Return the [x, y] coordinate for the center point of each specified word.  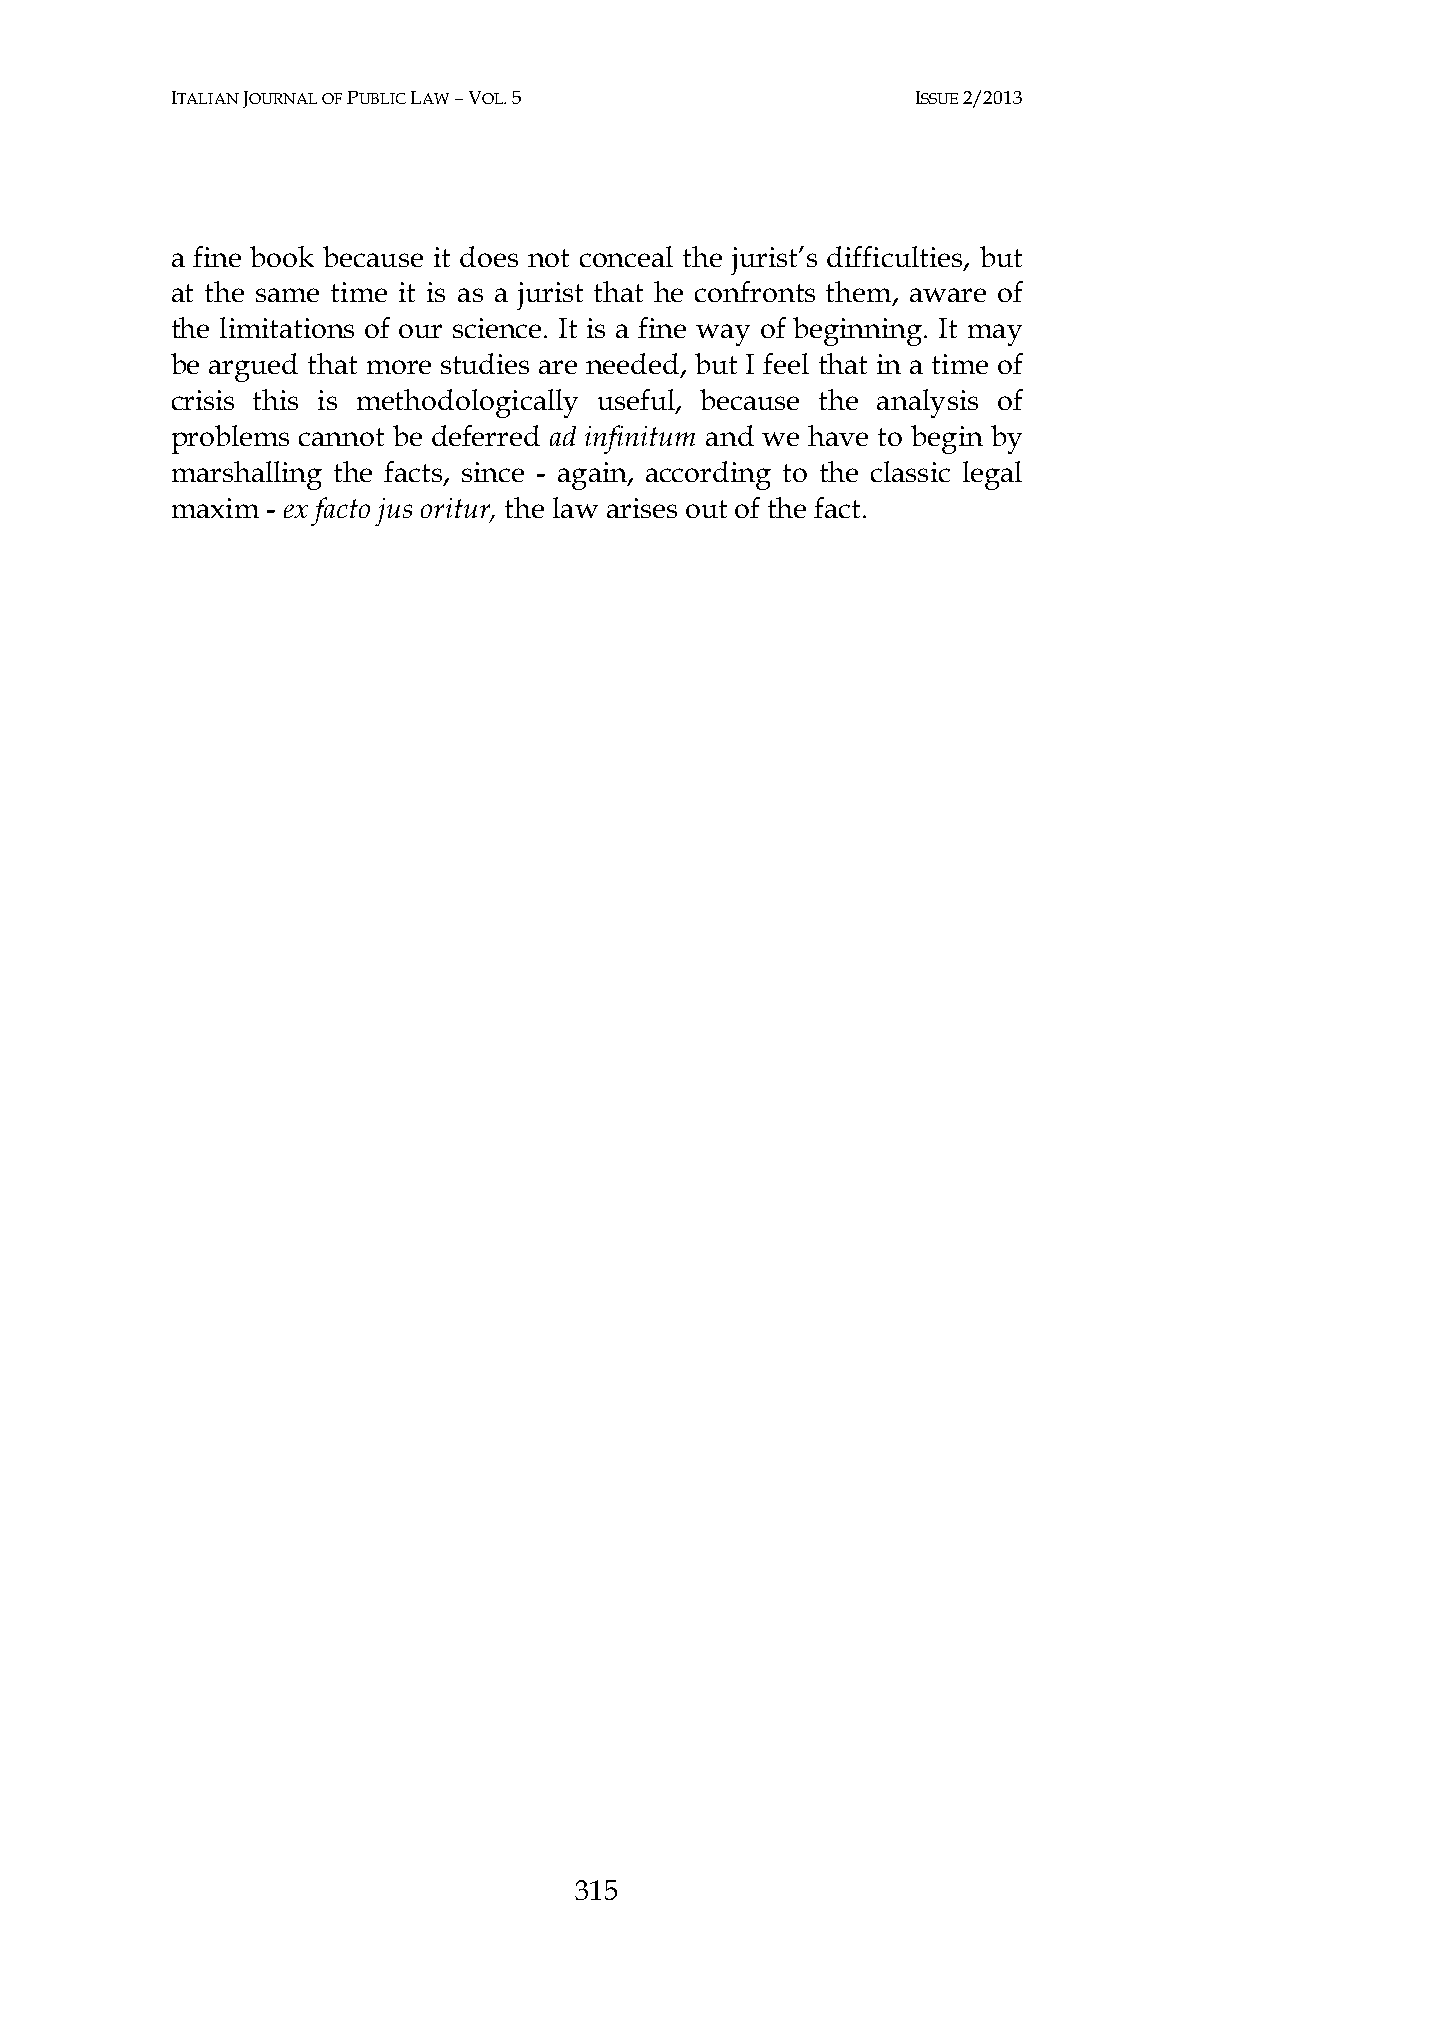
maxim [215, 508]
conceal [626, 256]
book [282, 256]
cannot [341, 437]
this [275, 399]
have [838, 435]
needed [634, 365]
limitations [287, 327]
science [497, 328]
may [995, 335]
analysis [927, 403]
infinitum [640, 439]
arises [642, 508]
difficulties [896, 257]
